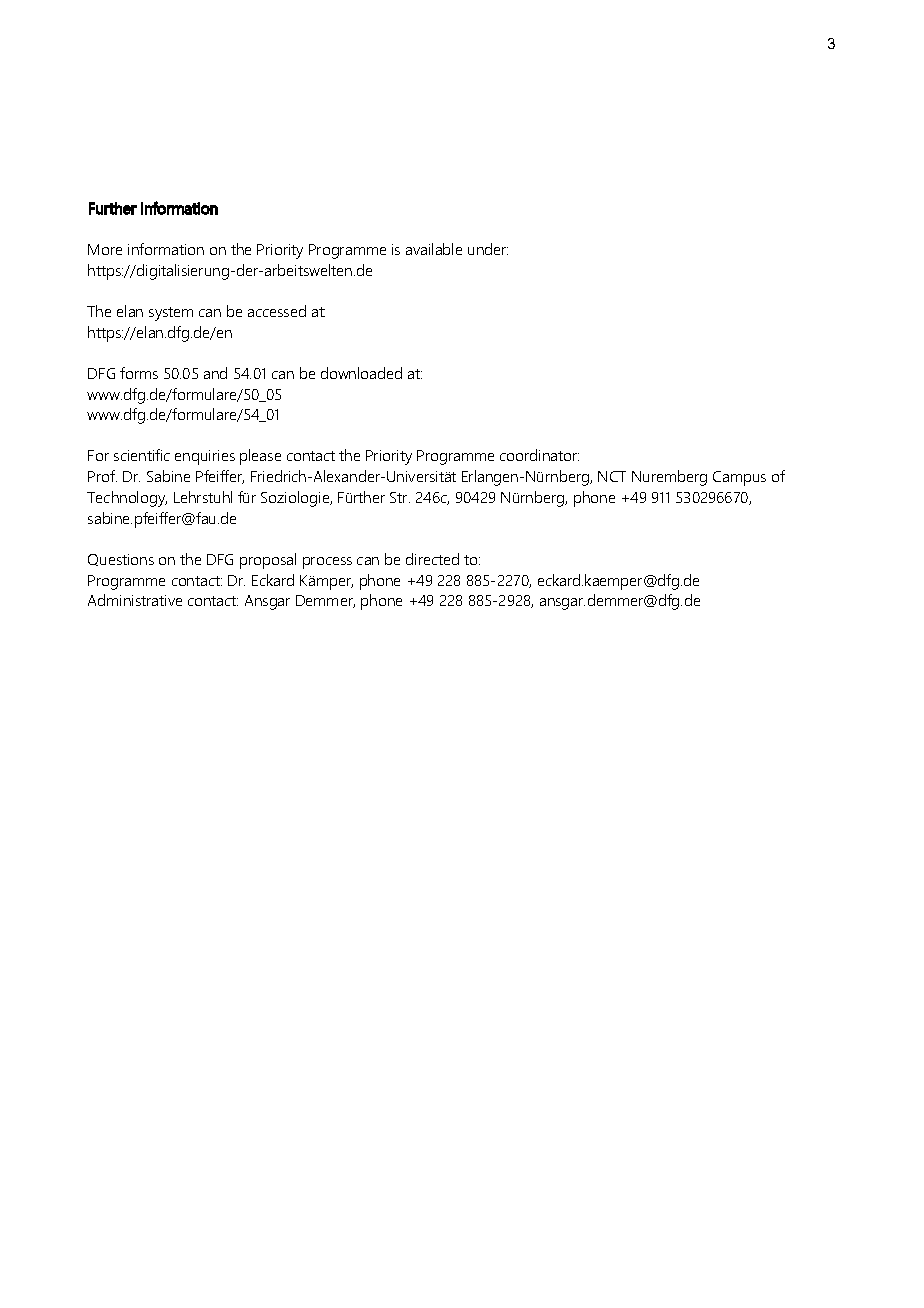 The height and width of the screenshot is (1308, 924). I want to click on available, so click(434, 249).
